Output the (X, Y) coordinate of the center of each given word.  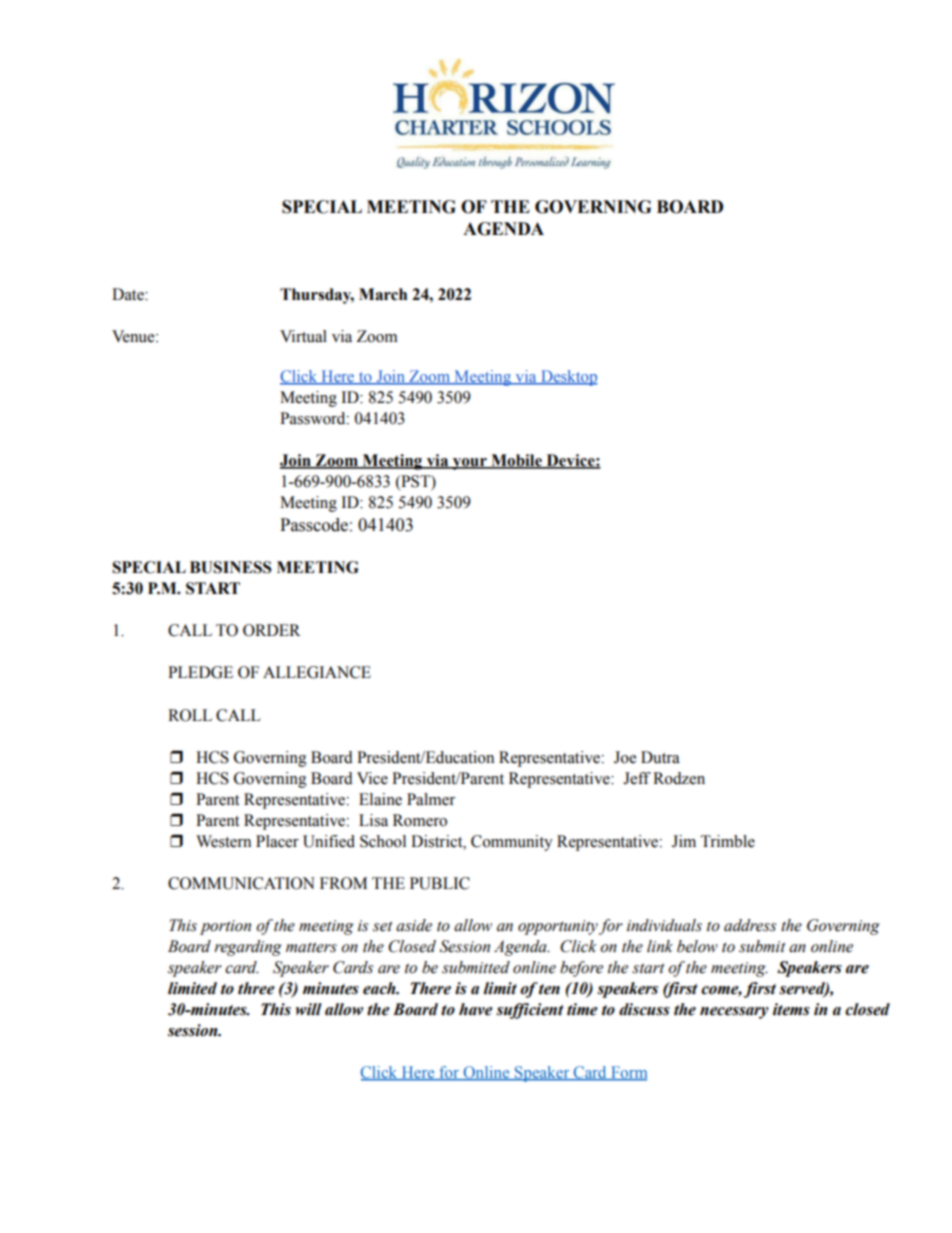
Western (223, 841)
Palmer (431, 799)
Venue (134, 336)
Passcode (314, 525)
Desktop (568, 378)
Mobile (516, 461)
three (256, 988)
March (383, 294)
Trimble (728, 841)
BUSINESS (231, 567)
